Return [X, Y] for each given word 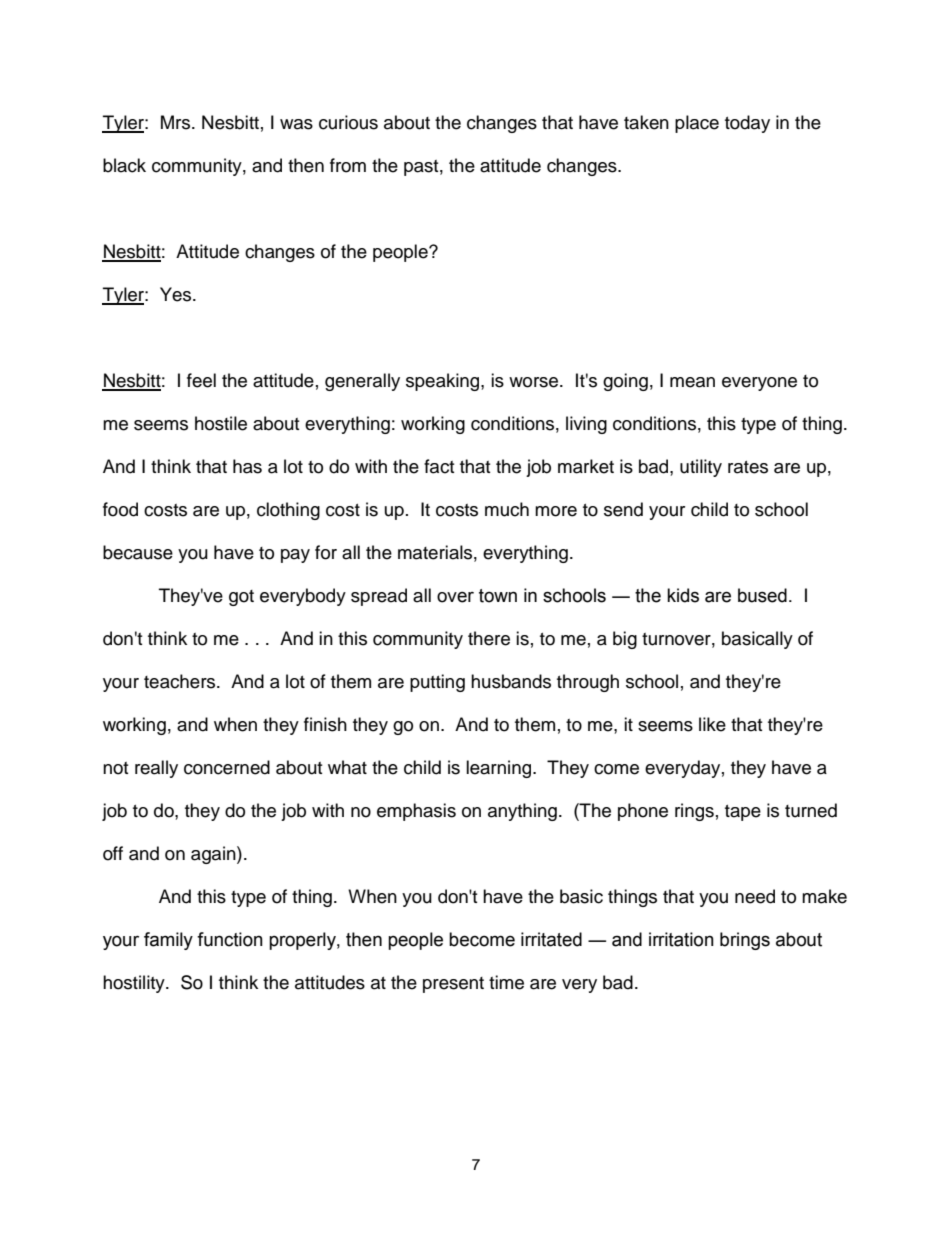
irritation [681, 939]
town [498, 596]
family [168, 941]
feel [201, 380]
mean [692, 382]
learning [500, 769]
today [747, 124]
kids [683, 595]
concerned [227, 767]
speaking [444, 382]
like [712, 724]
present [453, 985]
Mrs [177, 122]
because [138, 552]
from [348, 165]
